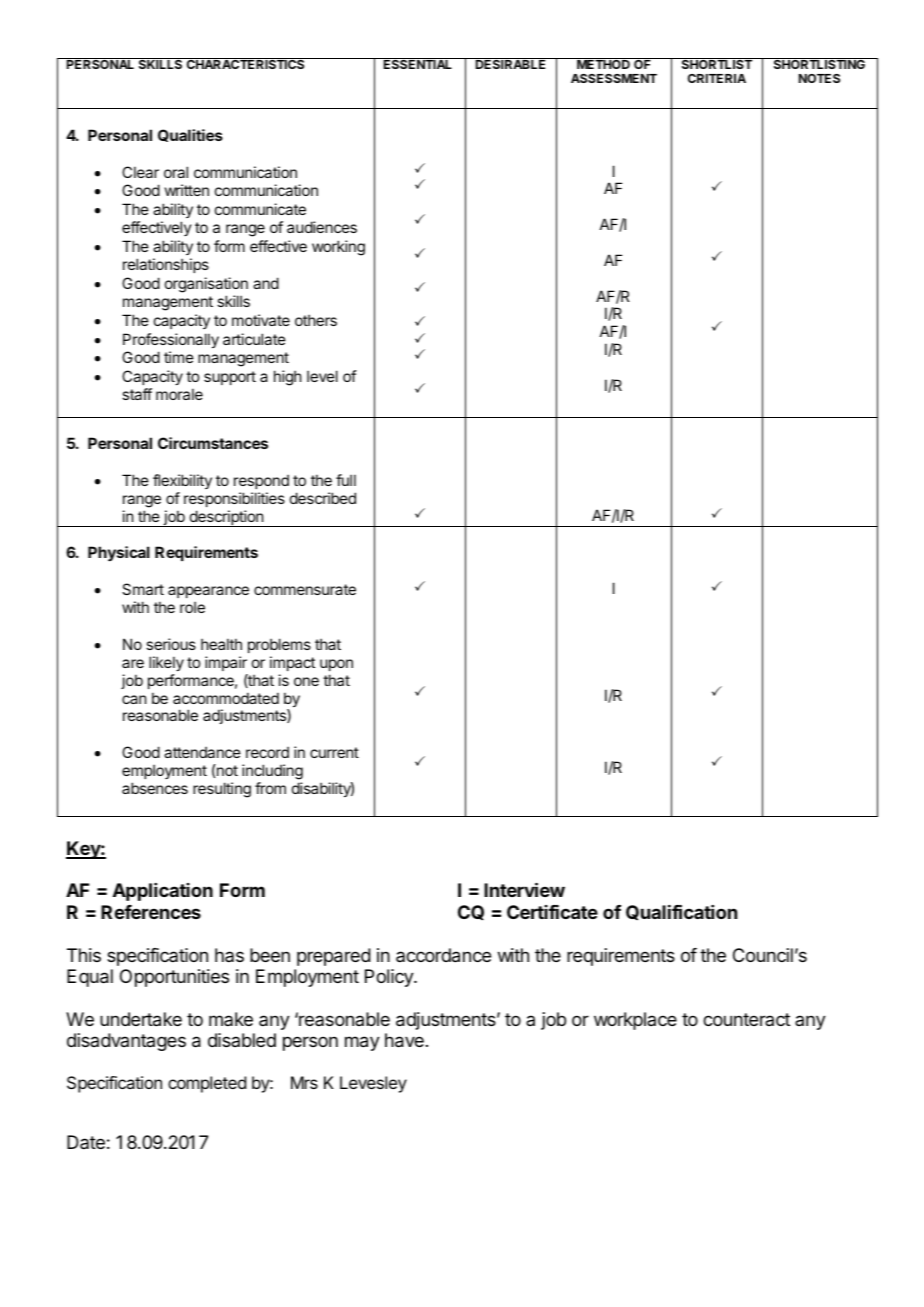 Image resolution: width=924 pixels, height=1307 pixels. Describe the element at coordinates (614, 78) in the image. I see `ASSESSMENT` at that location.
